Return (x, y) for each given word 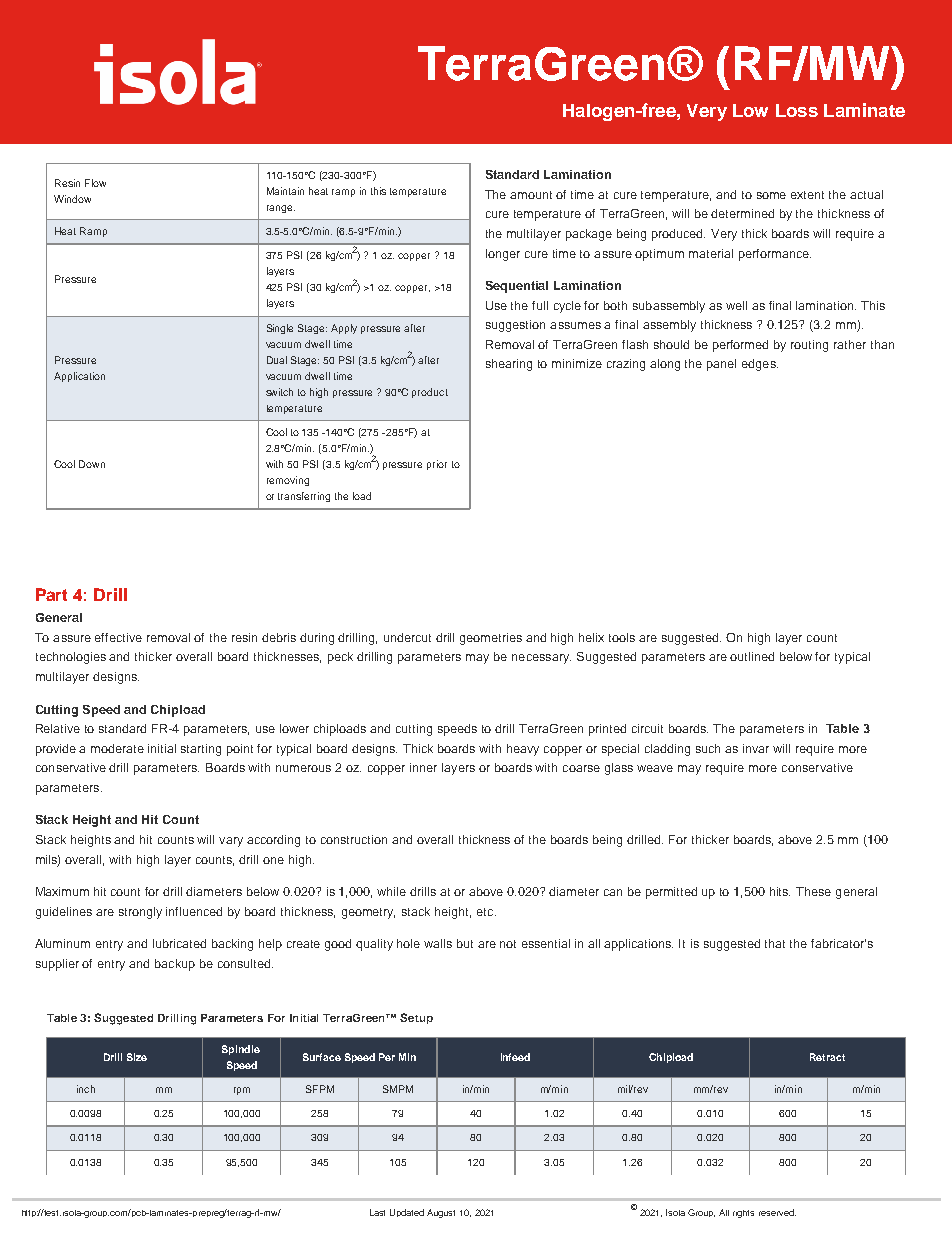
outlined (752, 656)
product (430, 393)
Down (92, 464)
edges (760, 365)
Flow (95, 183)
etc (486, 912)
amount (531, 195)
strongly (140, 913)
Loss (797, 110)
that (775, 943)
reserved (777, 1212)
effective (118, 637)
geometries (491, 639)
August (441, 1213)
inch (86, 1089)
